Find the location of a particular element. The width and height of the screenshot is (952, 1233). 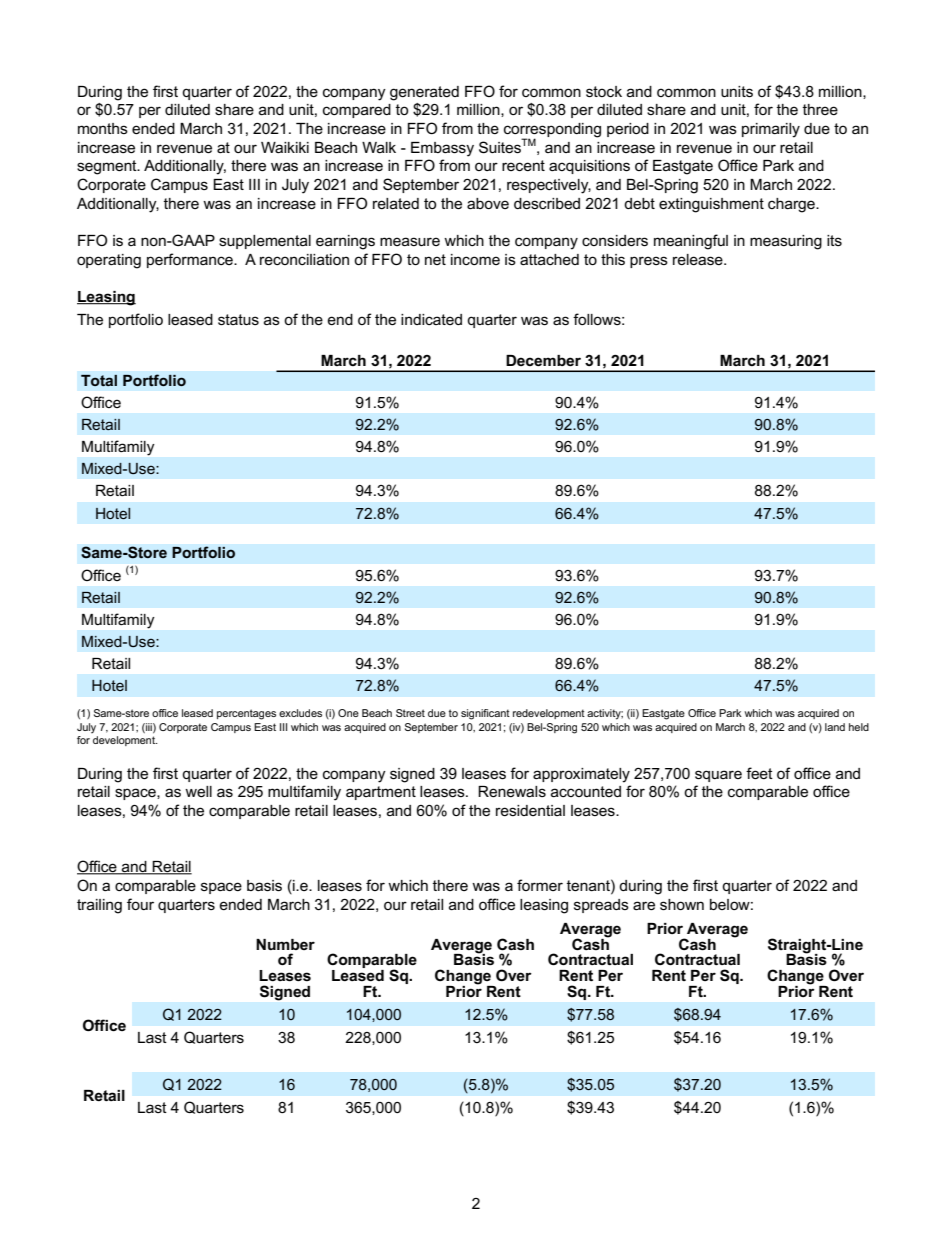

months is located at coordinates (103, 128).
